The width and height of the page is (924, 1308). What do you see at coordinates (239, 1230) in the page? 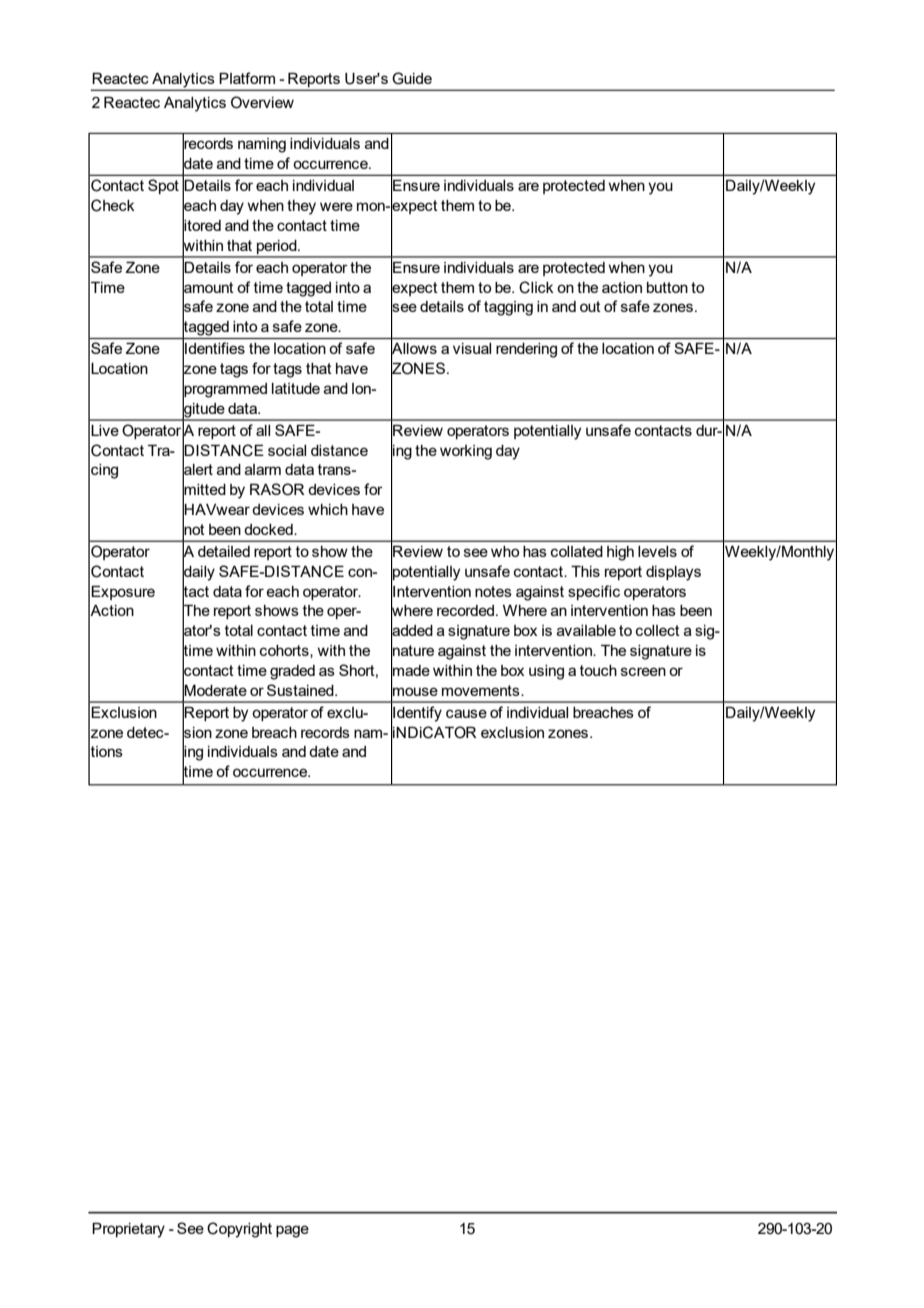
I see `Copyright` at bounding box center [239, 1230].
